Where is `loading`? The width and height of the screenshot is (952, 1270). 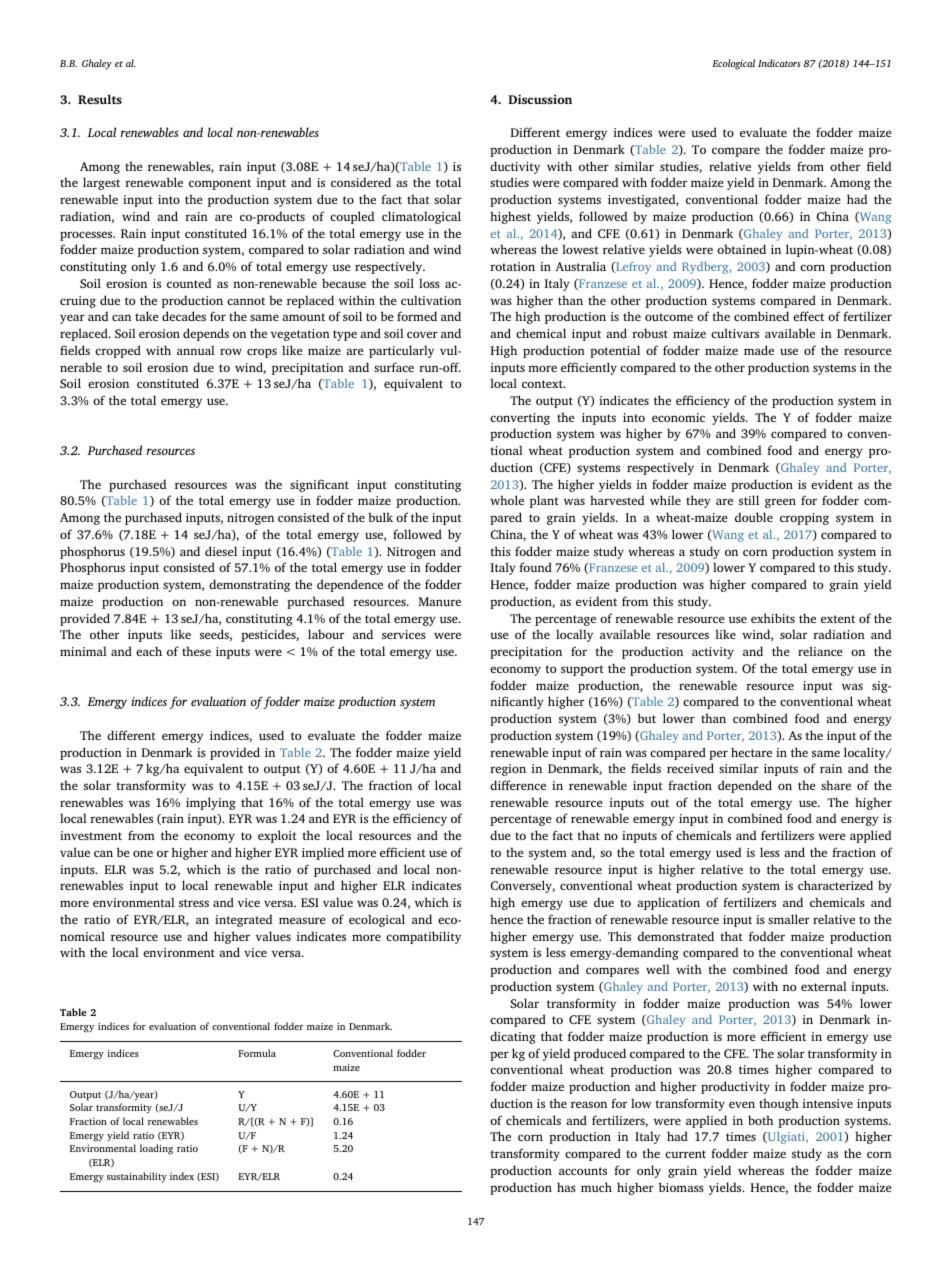
loading is located at coordinates (156, 1149).
